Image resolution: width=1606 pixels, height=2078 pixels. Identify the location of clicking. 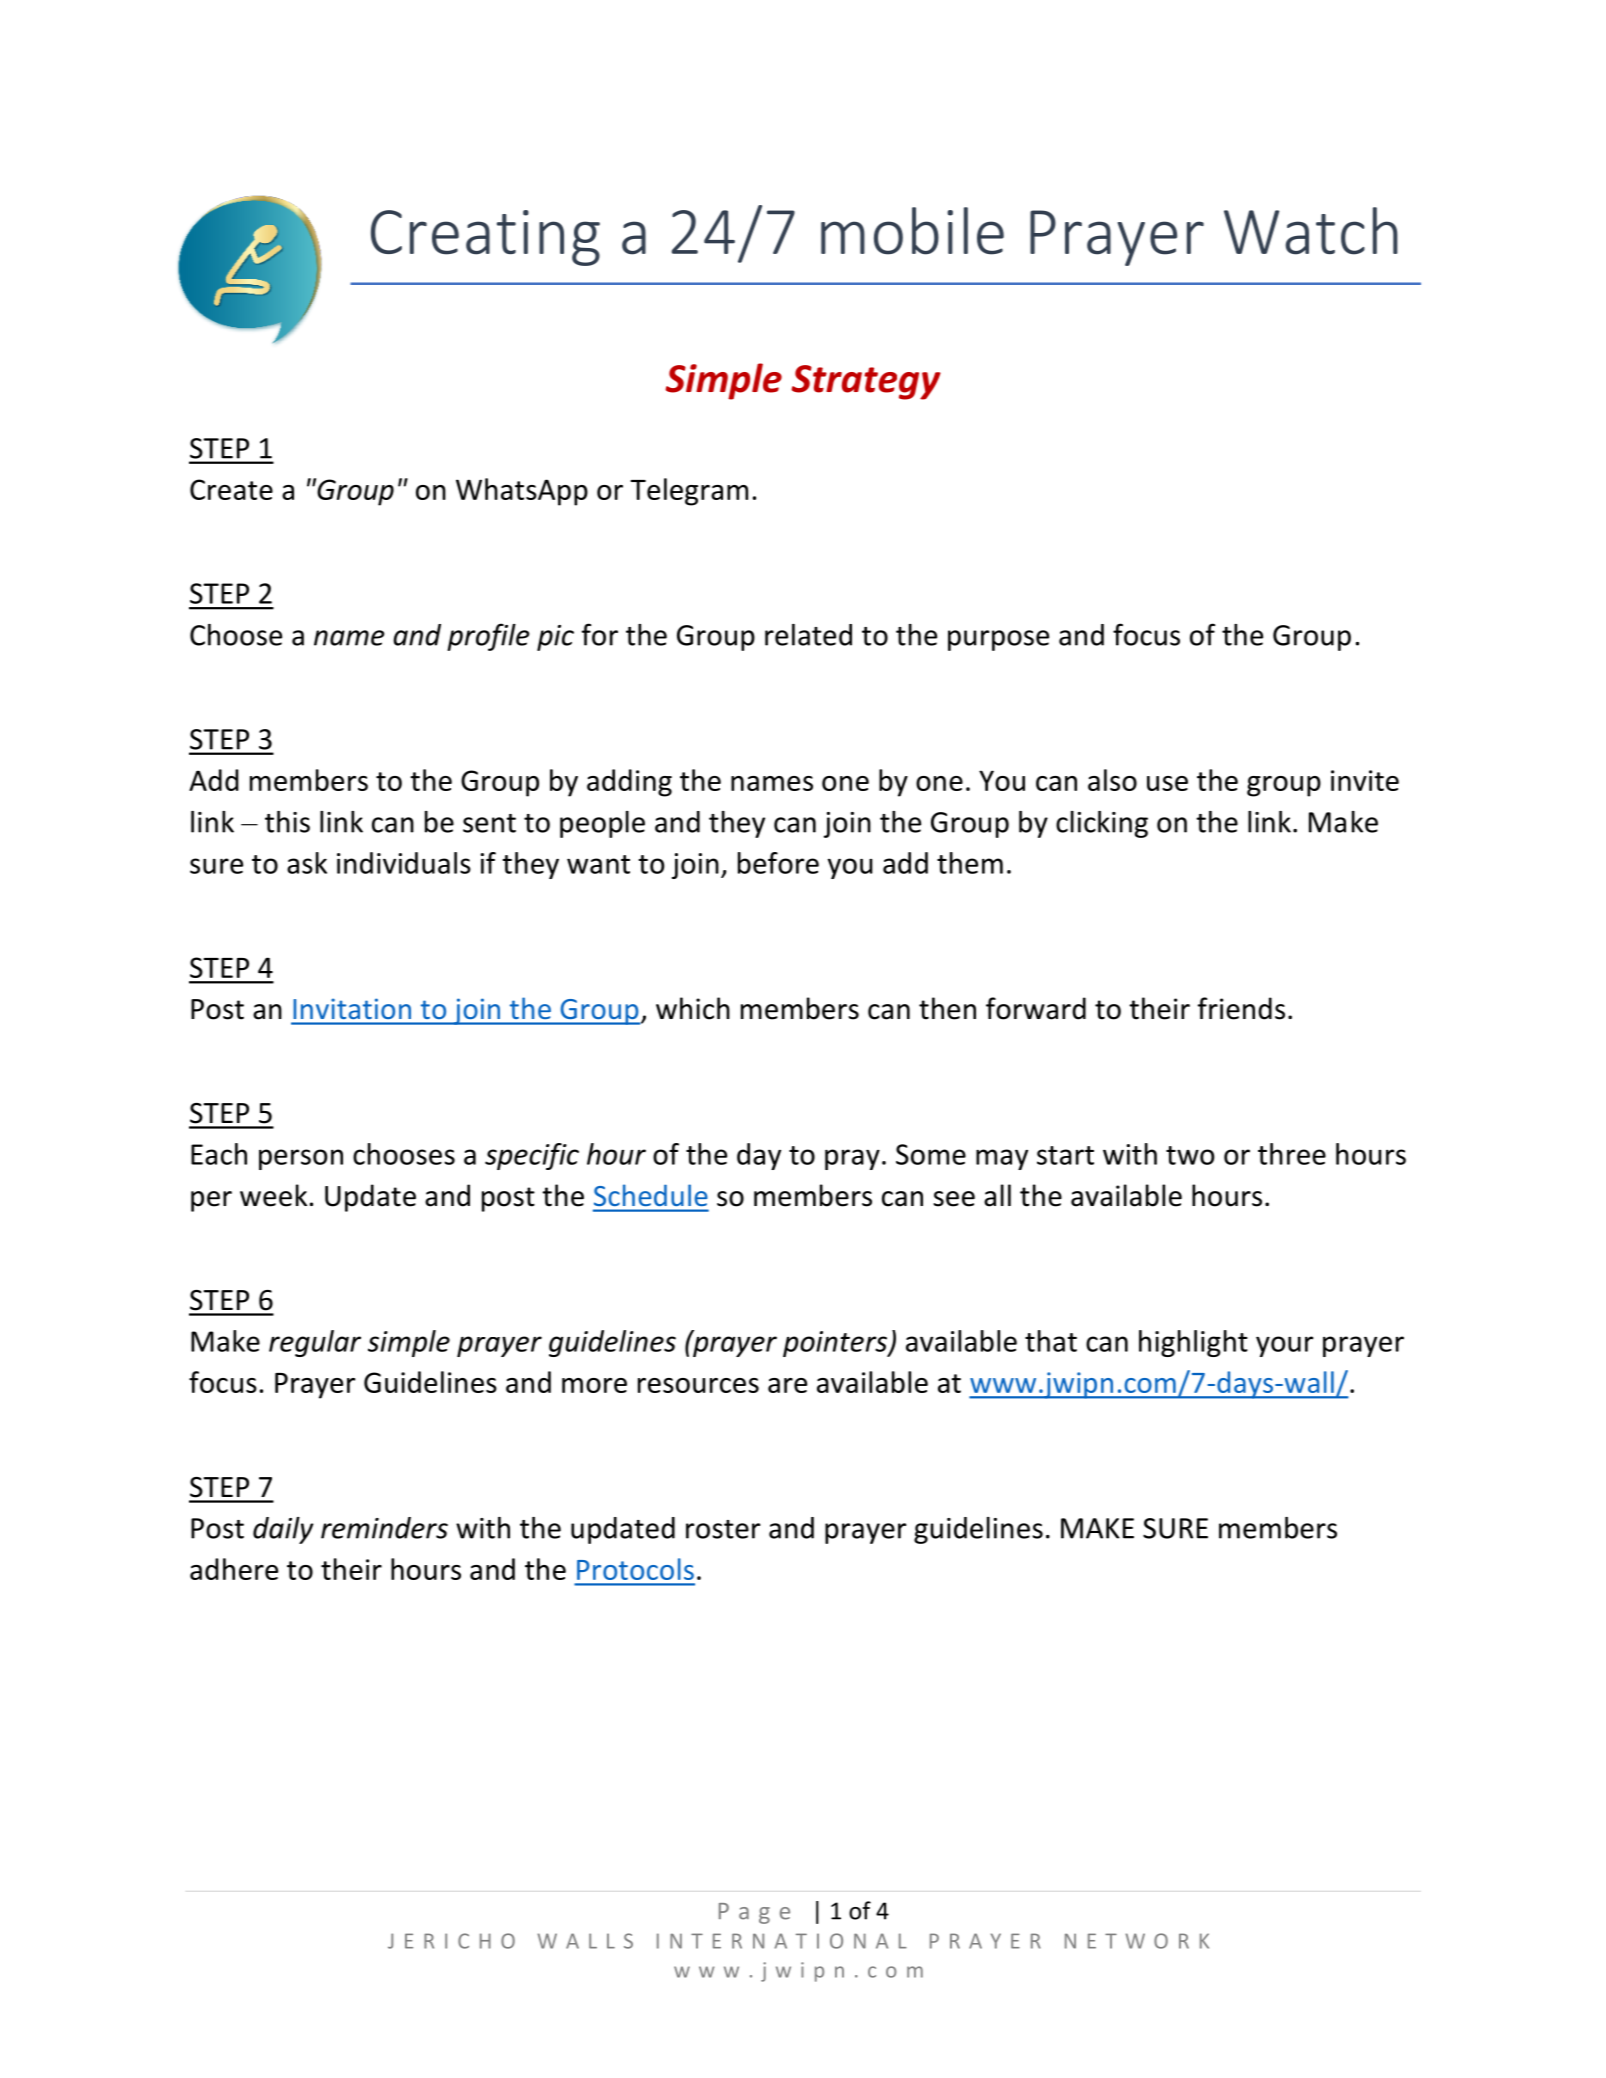
(1102, 824).
